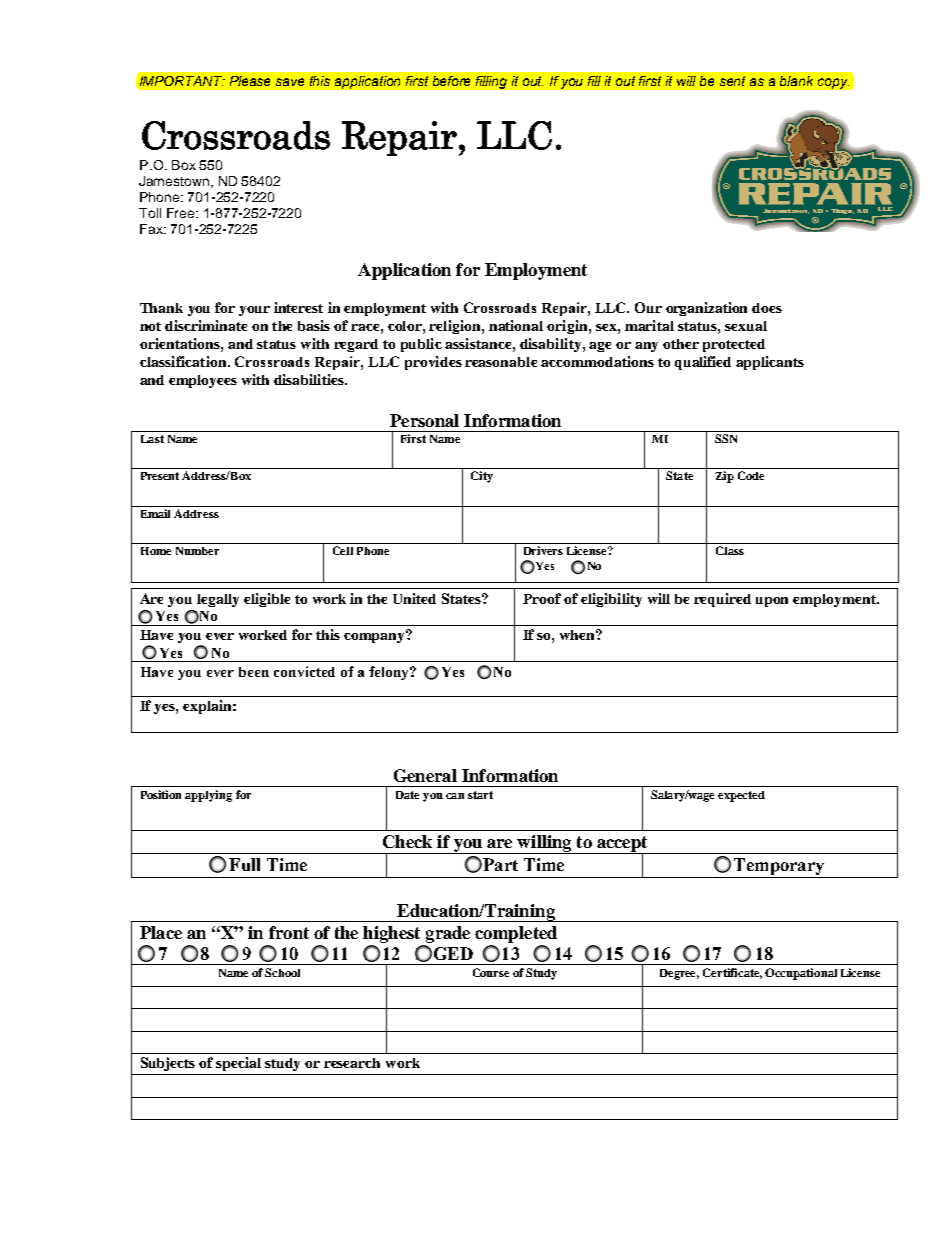 Image resolution: width=952 pixels, height=1233 pixels. I want to click on SSN, so click(726, 438).
